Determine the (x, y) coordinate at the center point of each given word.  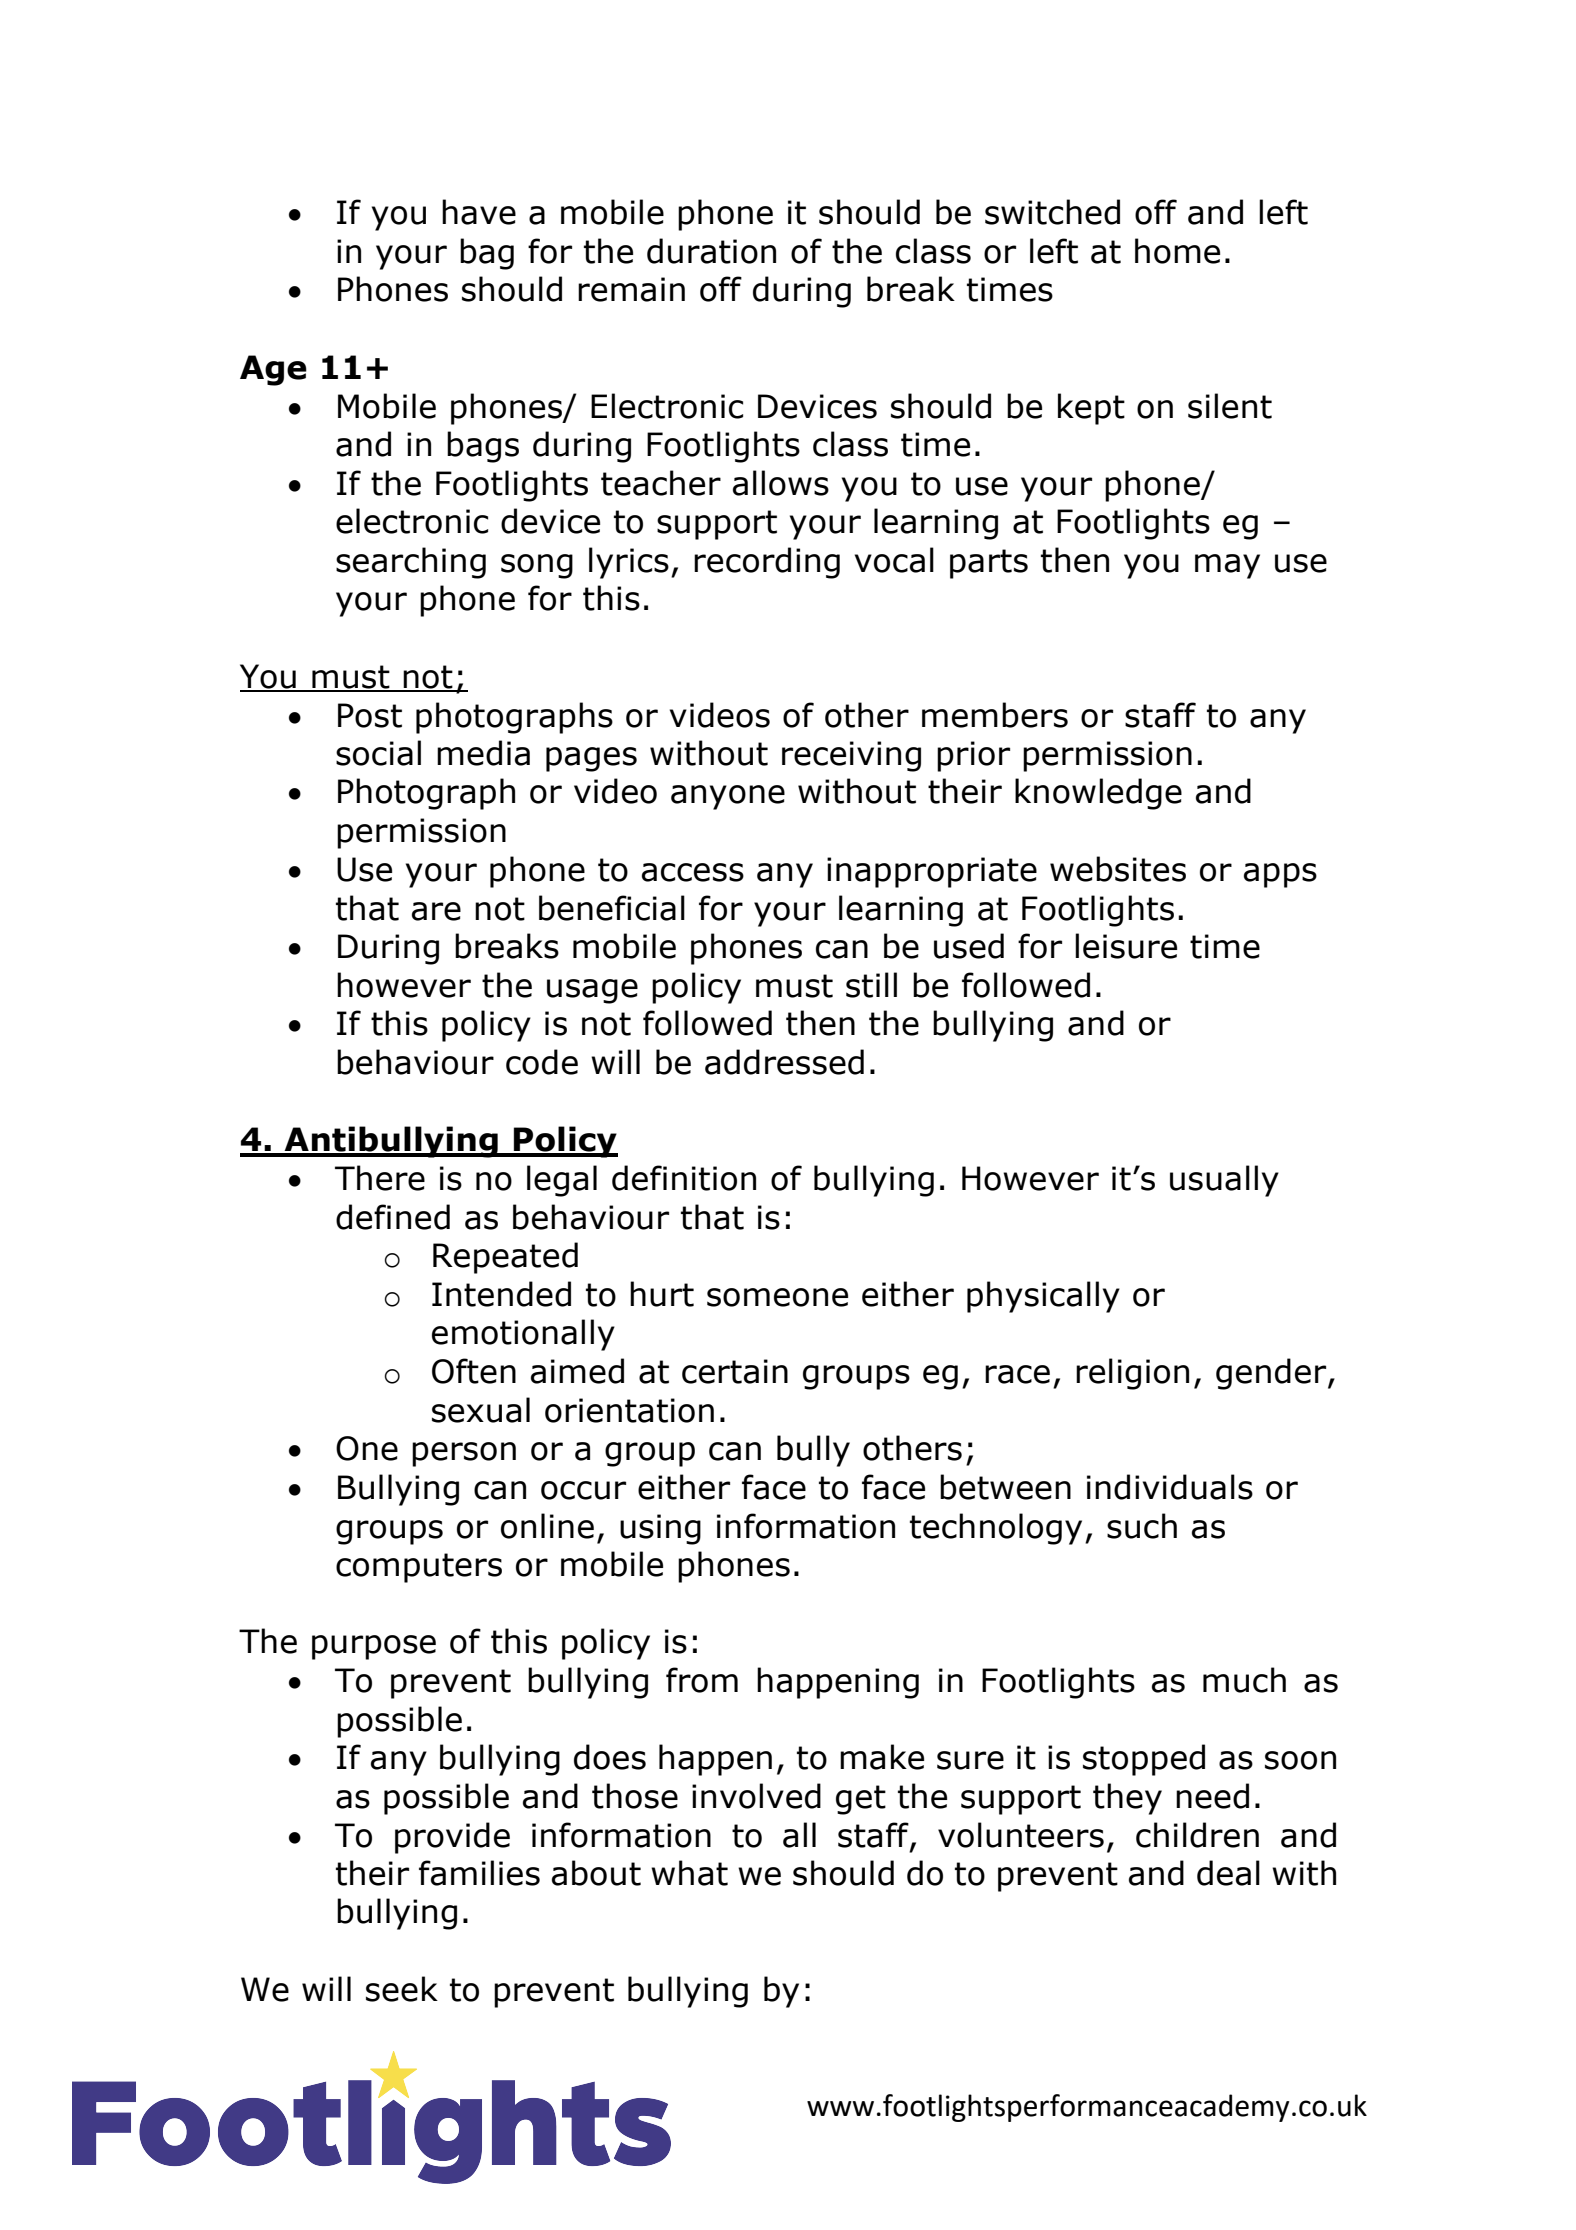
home (1177, 251)
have (479, 212)
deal (1228, 1873)
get (861, 1800)
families (479, 1873)
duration (711, 251)
